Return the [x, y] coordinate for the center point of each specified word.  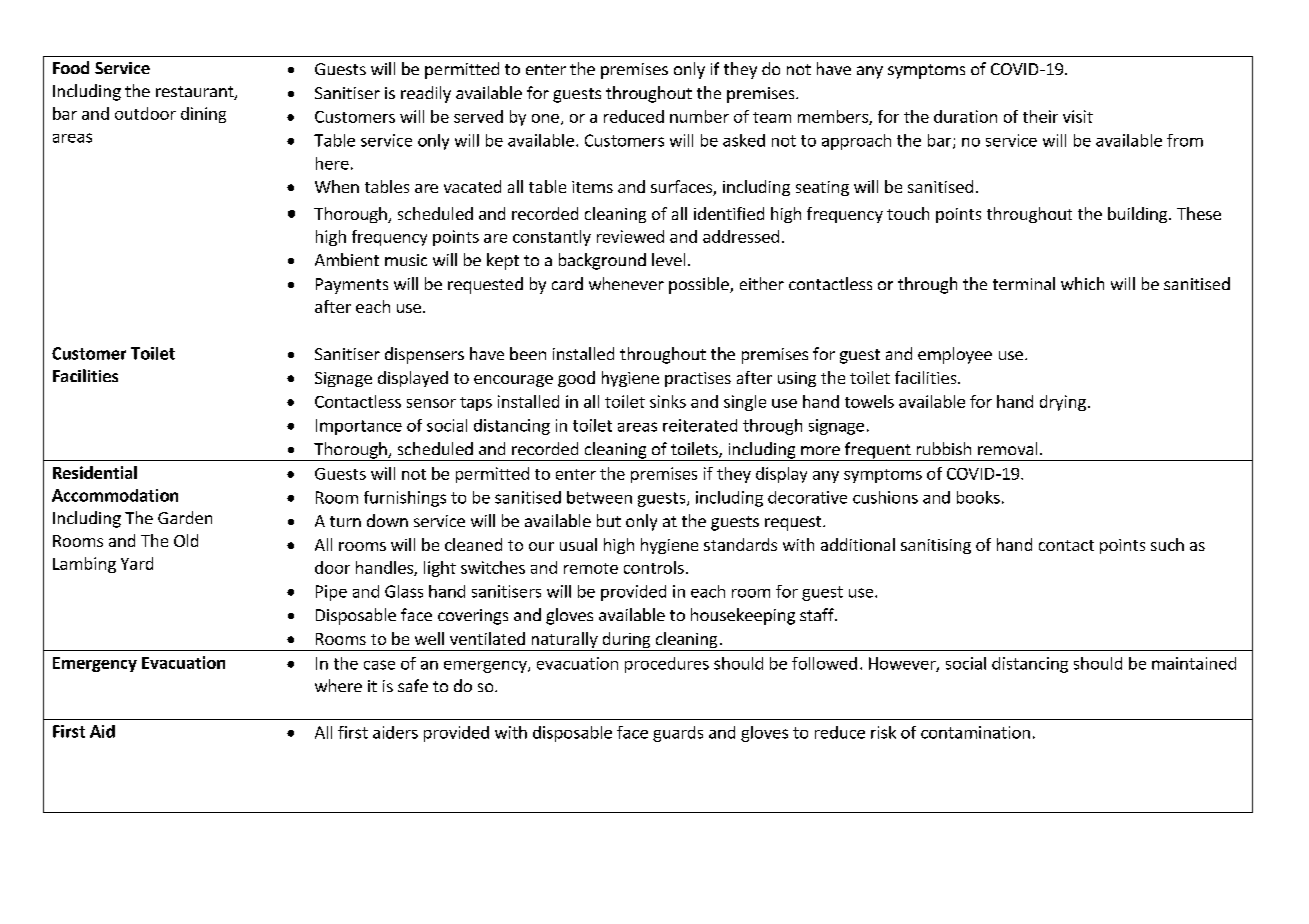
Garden [185, 517]
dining [203, 115]
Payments [352, 286]
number [699, 116]
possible [700, 285]
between [599, 497]
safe [413, 685]
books [978, 497]
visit [1078, 116]
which [1082, 283]
